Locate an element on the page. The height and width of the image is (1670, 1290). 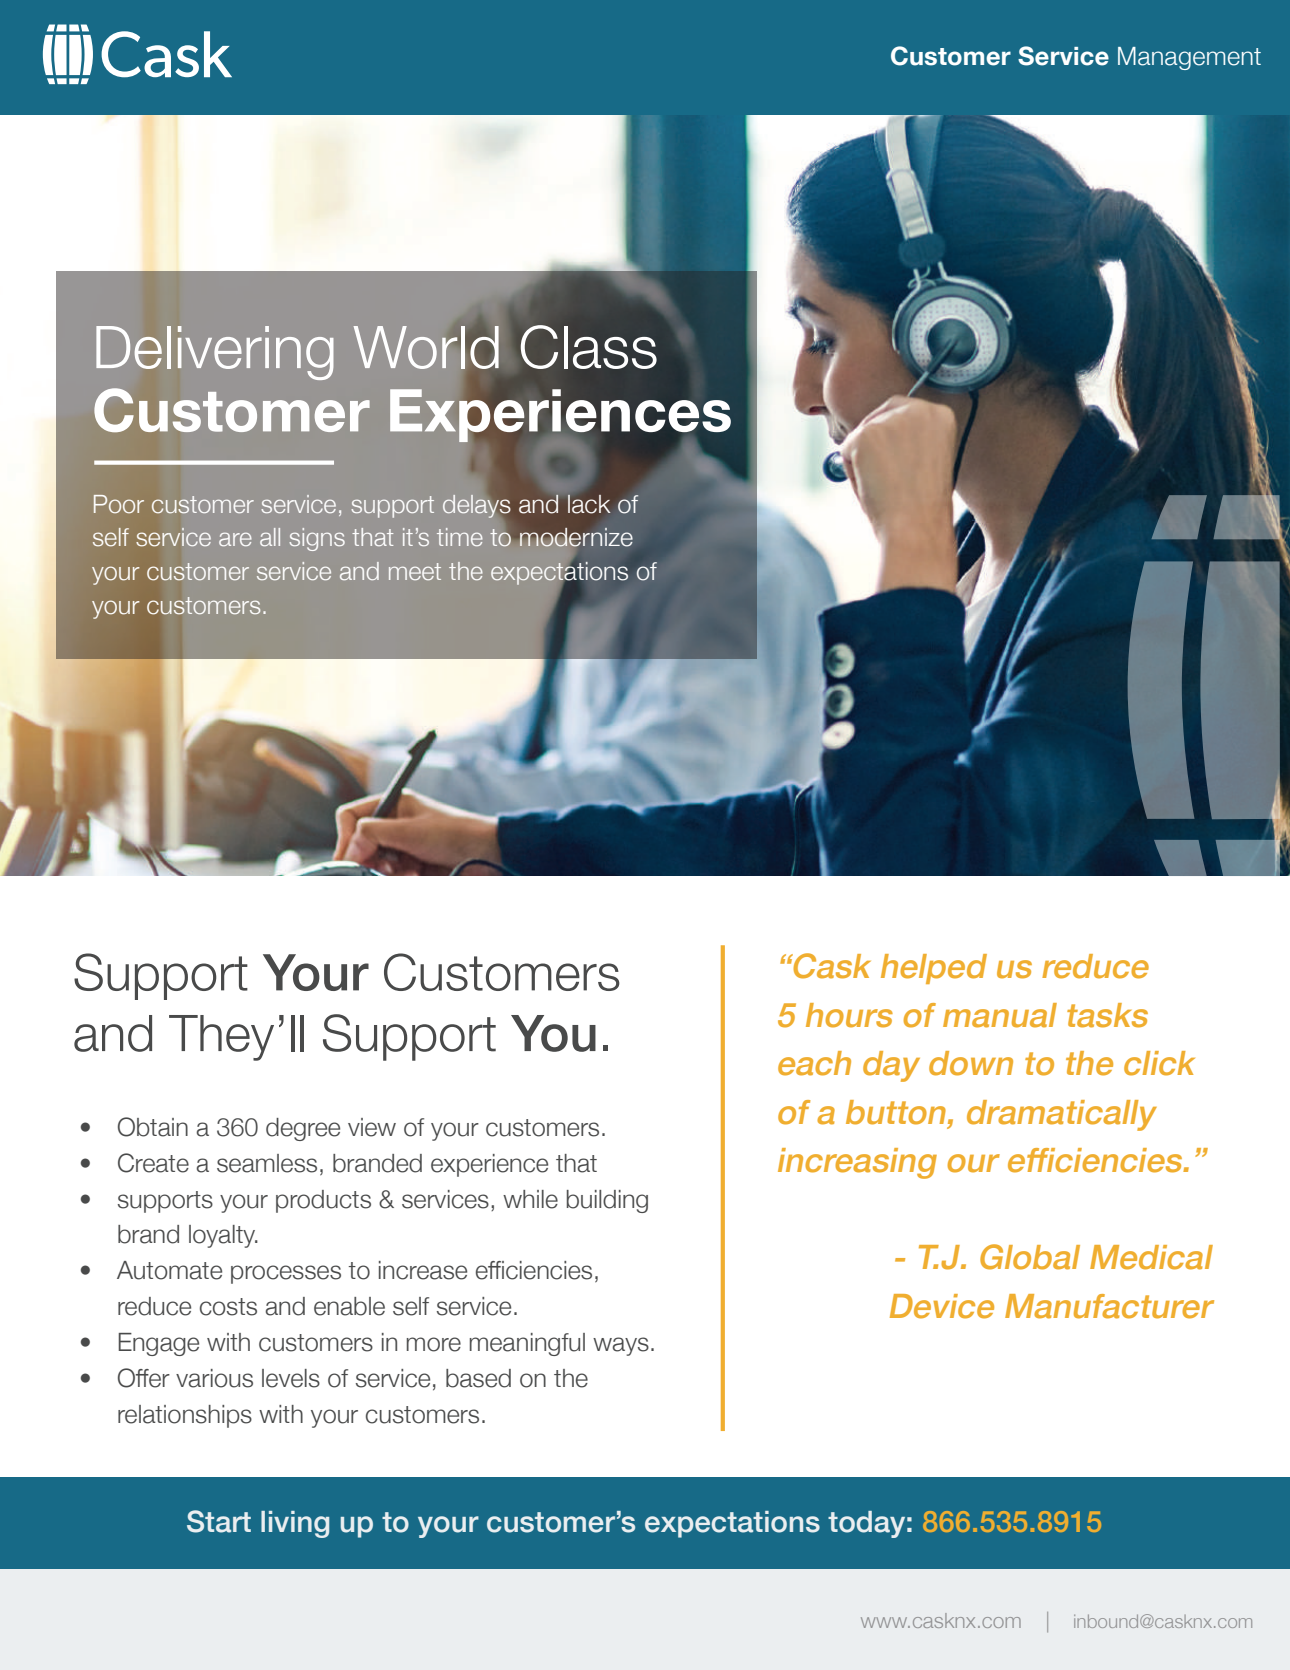
modernize is located at coordinates (576, 538).
